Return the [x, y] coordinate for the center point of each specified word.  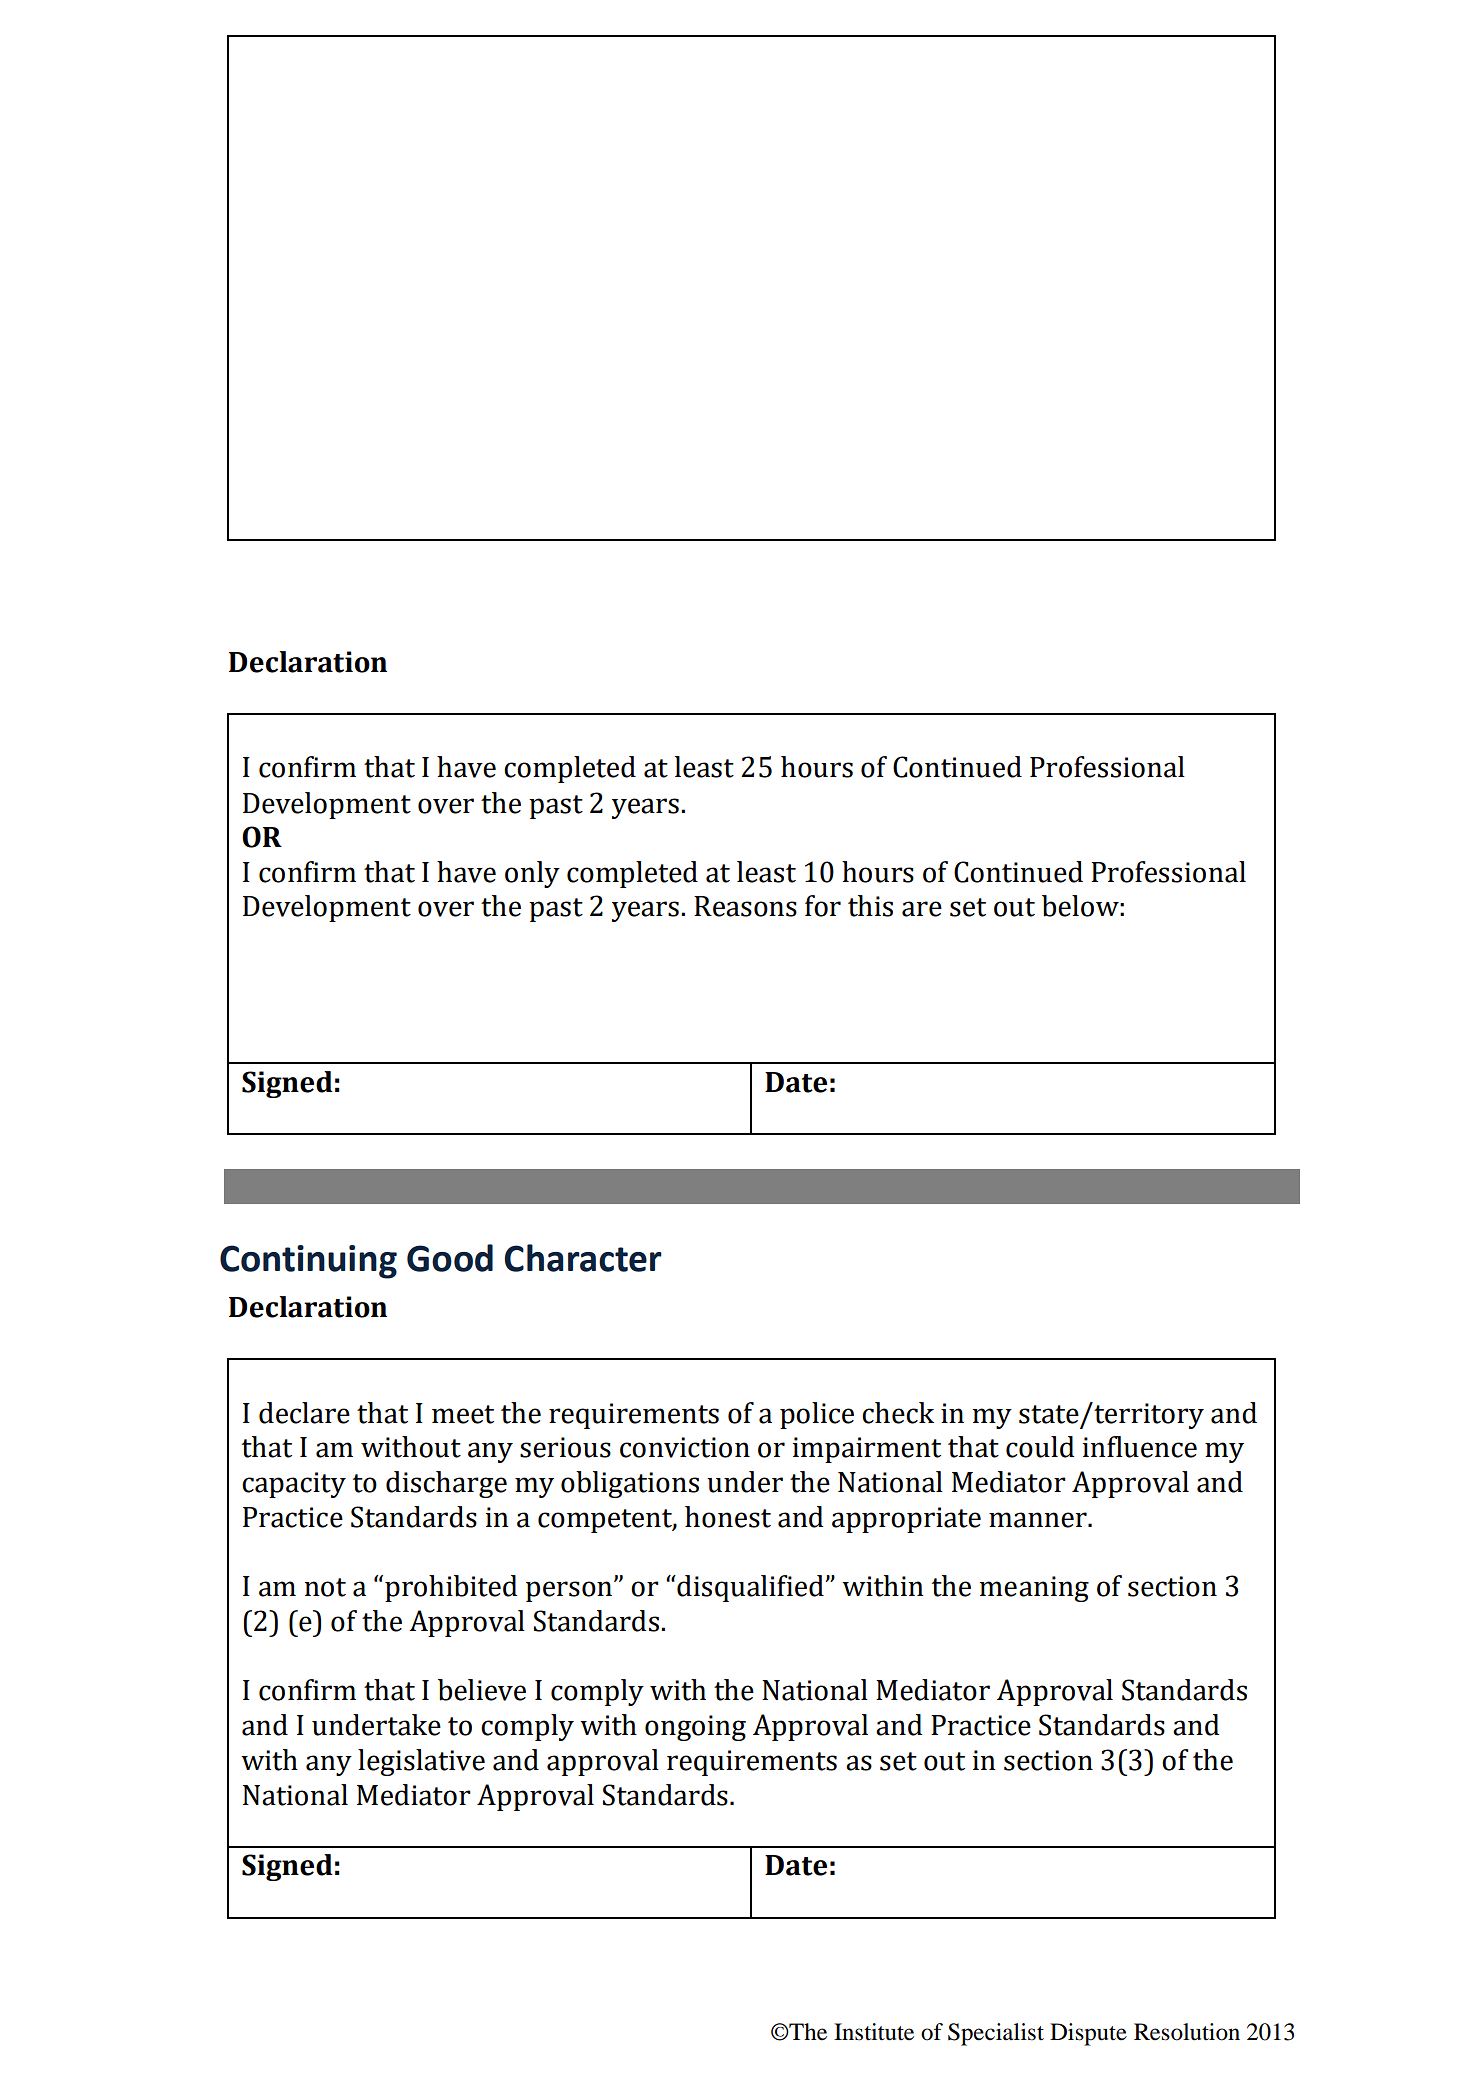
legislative [421, 1762]
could [1040, 1447]
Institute [874, 2032]
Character [583, 1258]
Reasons [745, 906]
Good [450, 1258]
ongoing [695, 1728]
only [532, 874]
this [870, 906]
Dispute [1088, 2034]
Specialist [996, 2034]
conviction [685, 1447]
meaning [1034, 1589]
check [898, 1413]
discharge [446, 1484]
